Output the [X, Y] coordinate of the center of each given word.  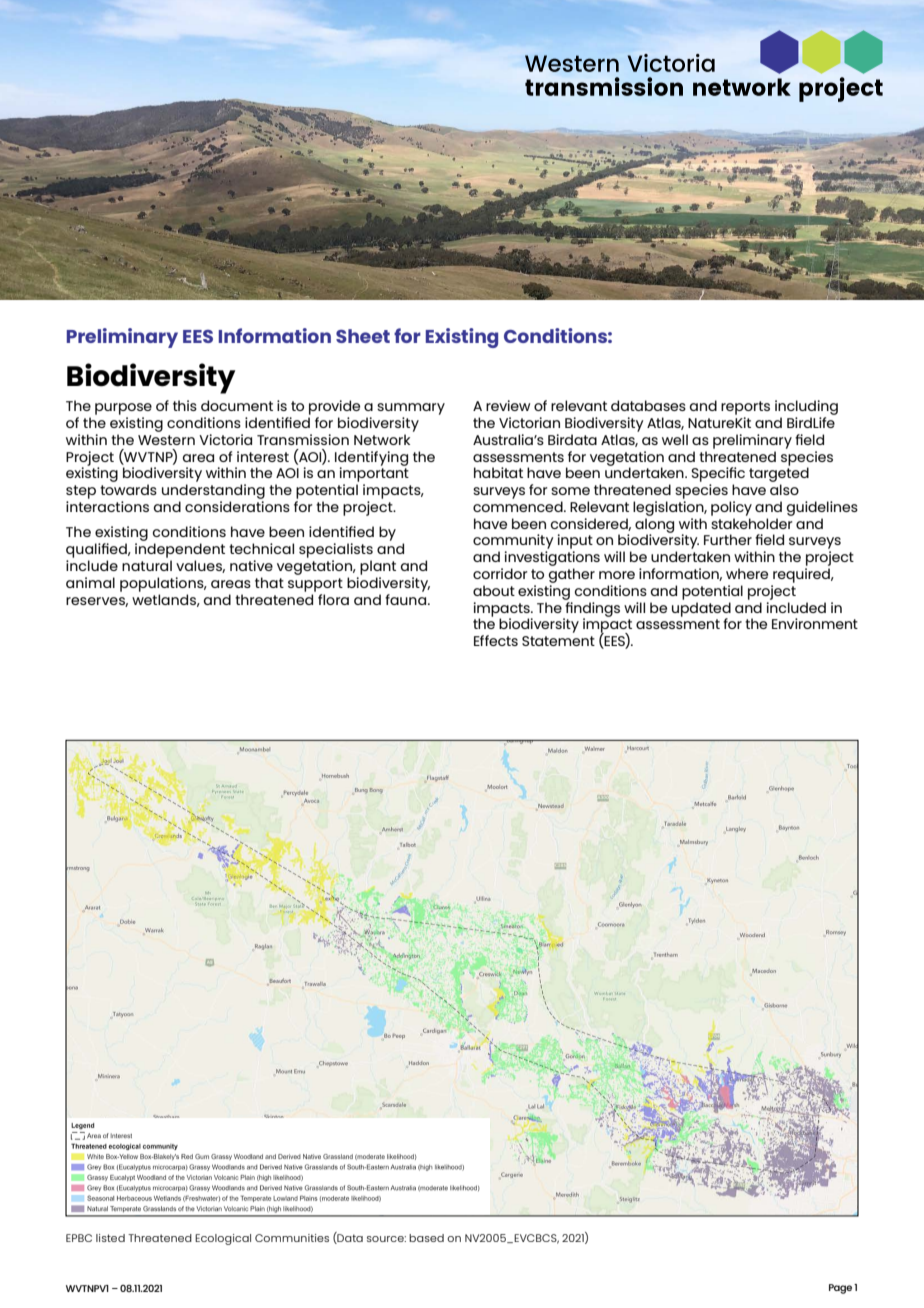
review [508, 405]
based [426, 1238]
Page [840, 1289]
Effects [496, 640]
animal [90, 582]
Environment [815, 623]
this [185, 405]
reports [745, 408]
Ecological [223, 1239]
